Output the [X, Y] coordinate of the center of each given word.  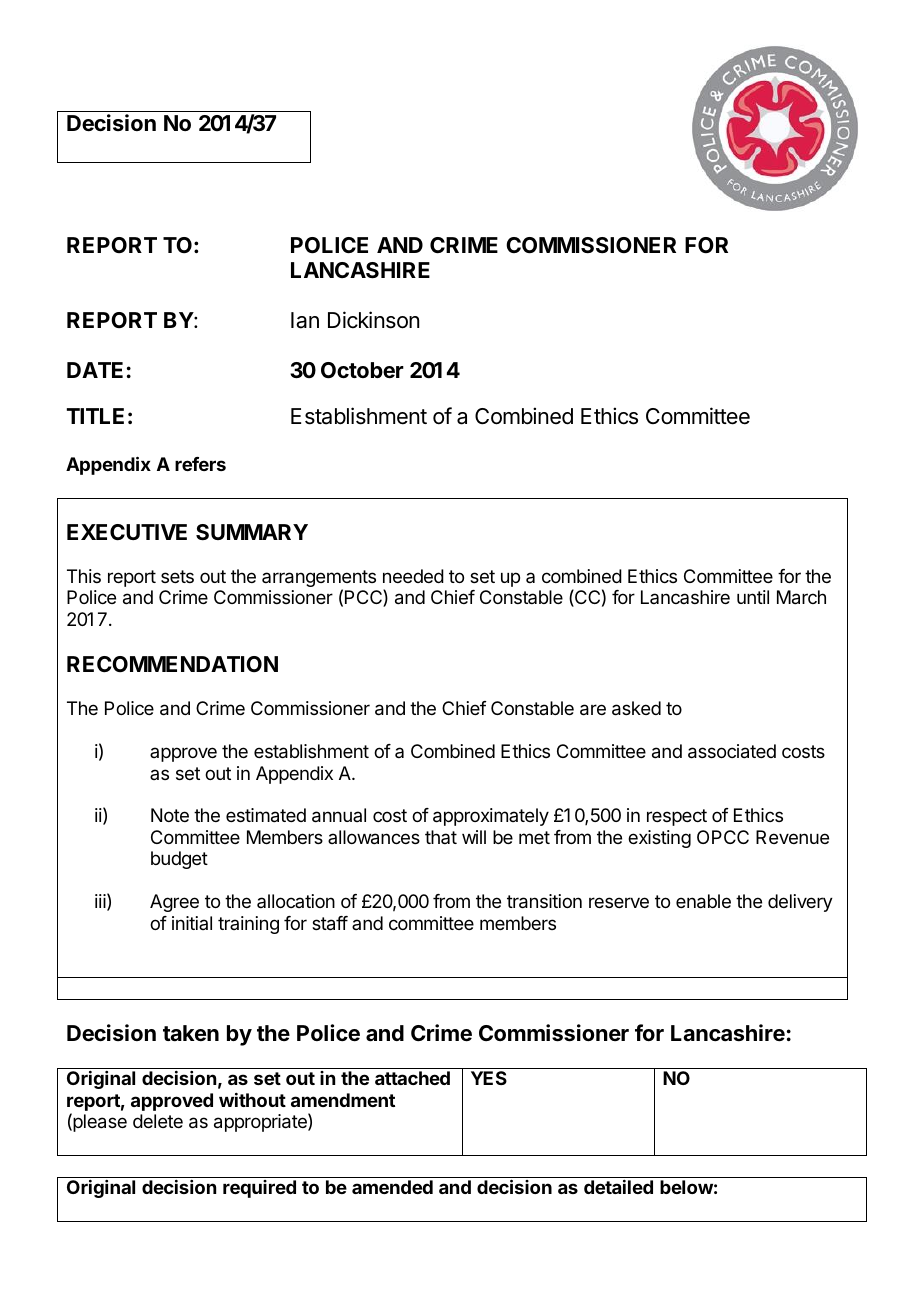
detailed [618, 1187]
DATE [95, 370]
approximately [491, 817]
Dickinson [373, 320]
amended [392, 1187]
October [362, 370]
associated [732, 751]
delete [158, 1121]
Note [170, 815]
